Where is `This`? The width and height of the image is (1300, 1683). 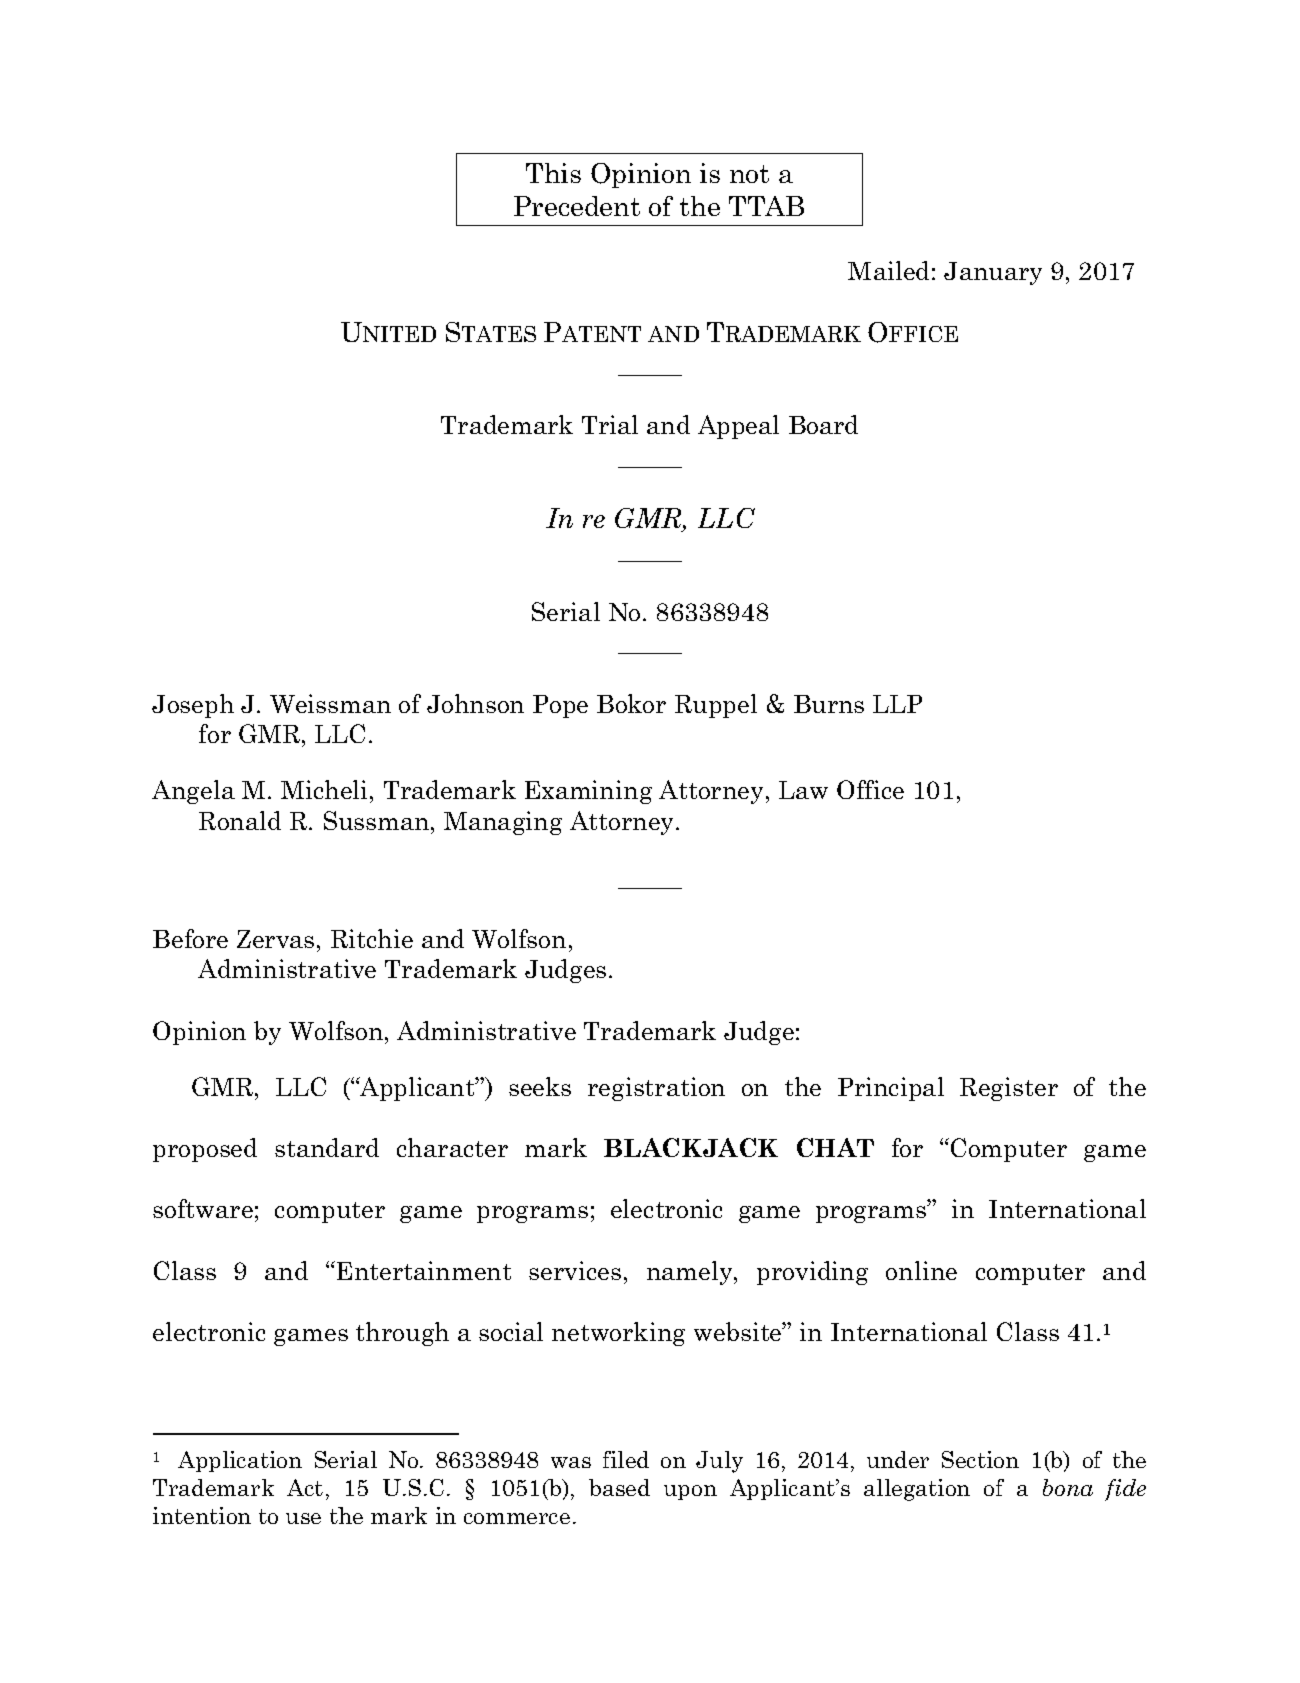 This is located at coordinates (553, 173).
